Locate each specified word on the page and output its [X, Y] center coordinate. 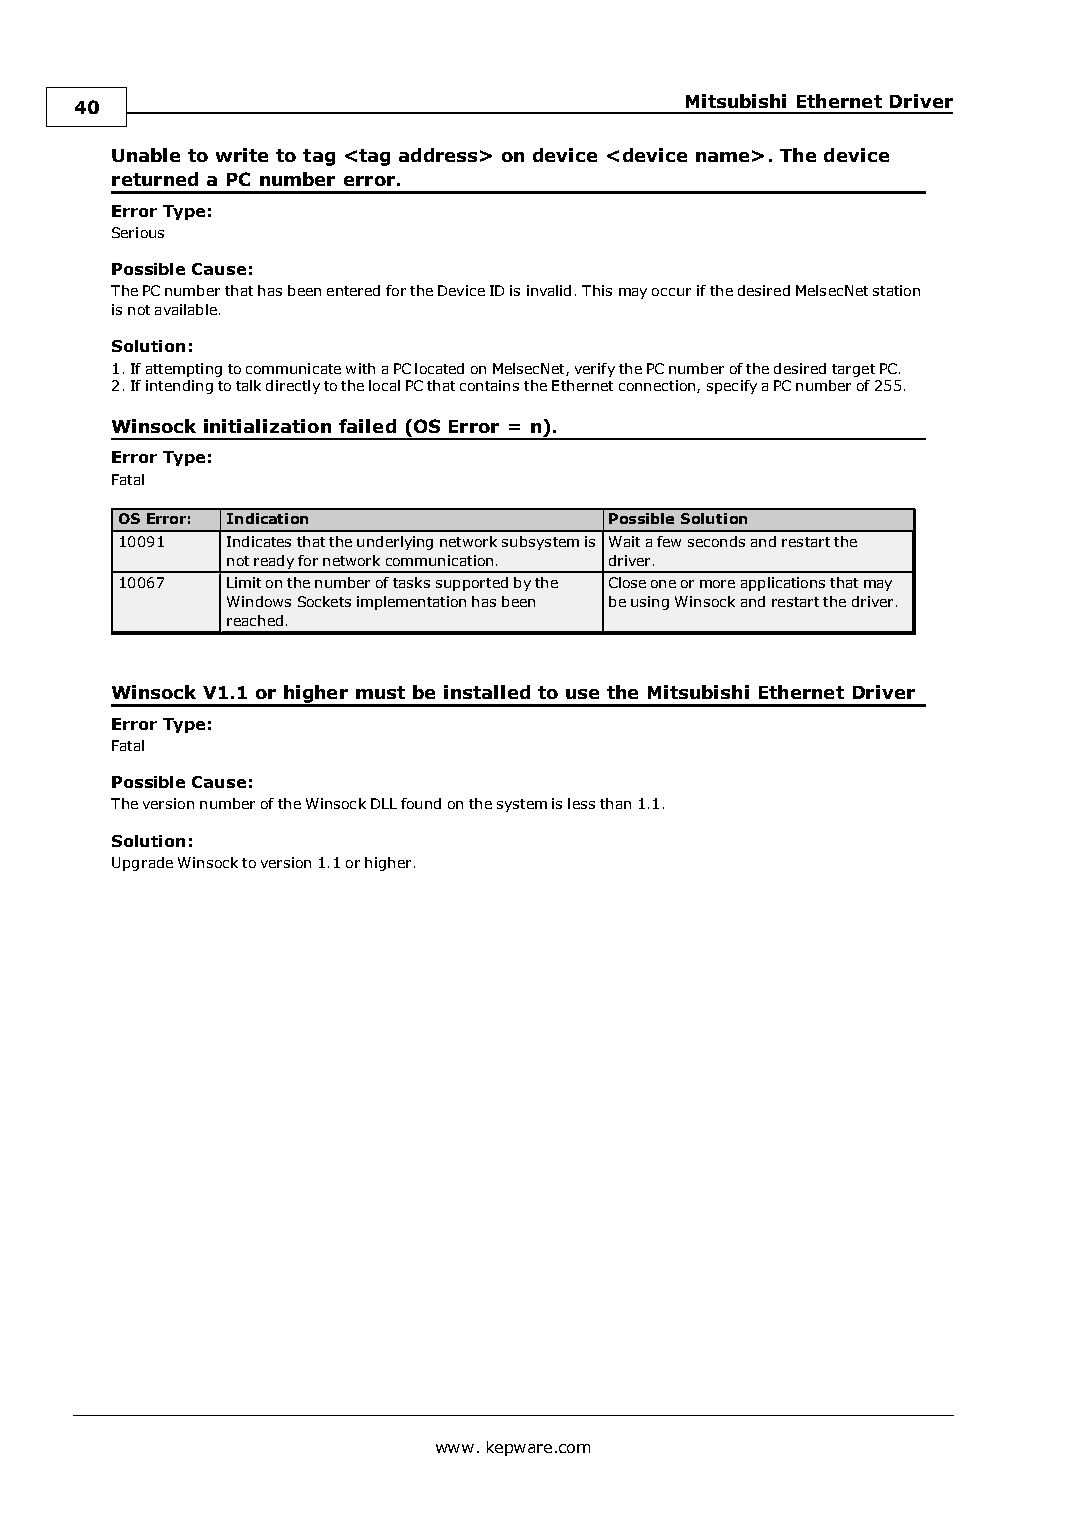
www [455, 1448]
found [421, 803]
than [615, 803]
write [242, 155]
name [722, 157]
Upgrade [142, 864]
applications [783, 584]
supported [472, 584]
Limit [244, 582]
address [438, 155]
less [581, 803]
